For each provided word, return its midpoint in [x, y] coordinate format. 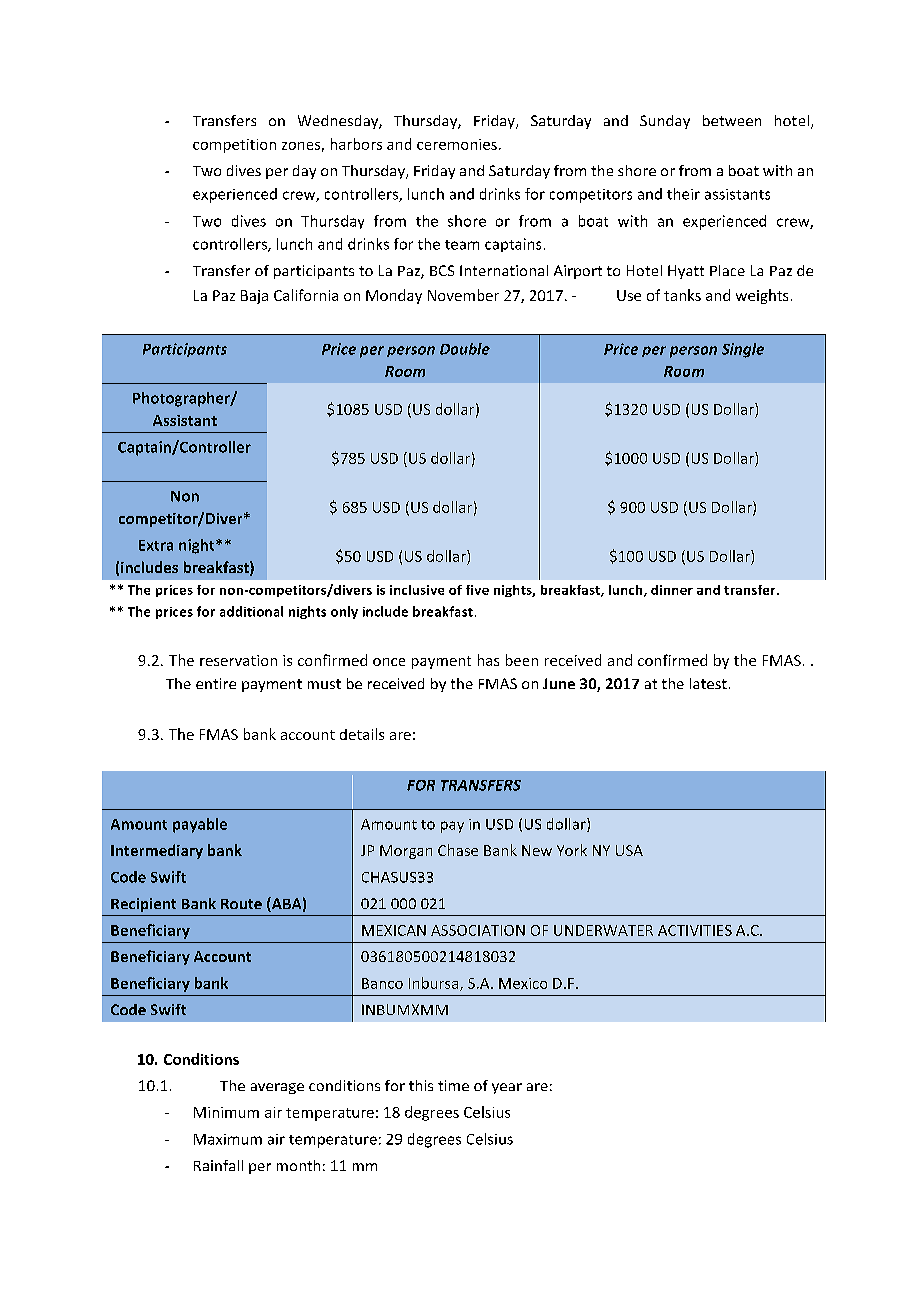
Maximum [228, 1139]
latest [708, 683]
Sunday [665, 122]
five [477, 590]
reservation [238, 660]
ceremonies [457, 144]
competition [234, 146]
